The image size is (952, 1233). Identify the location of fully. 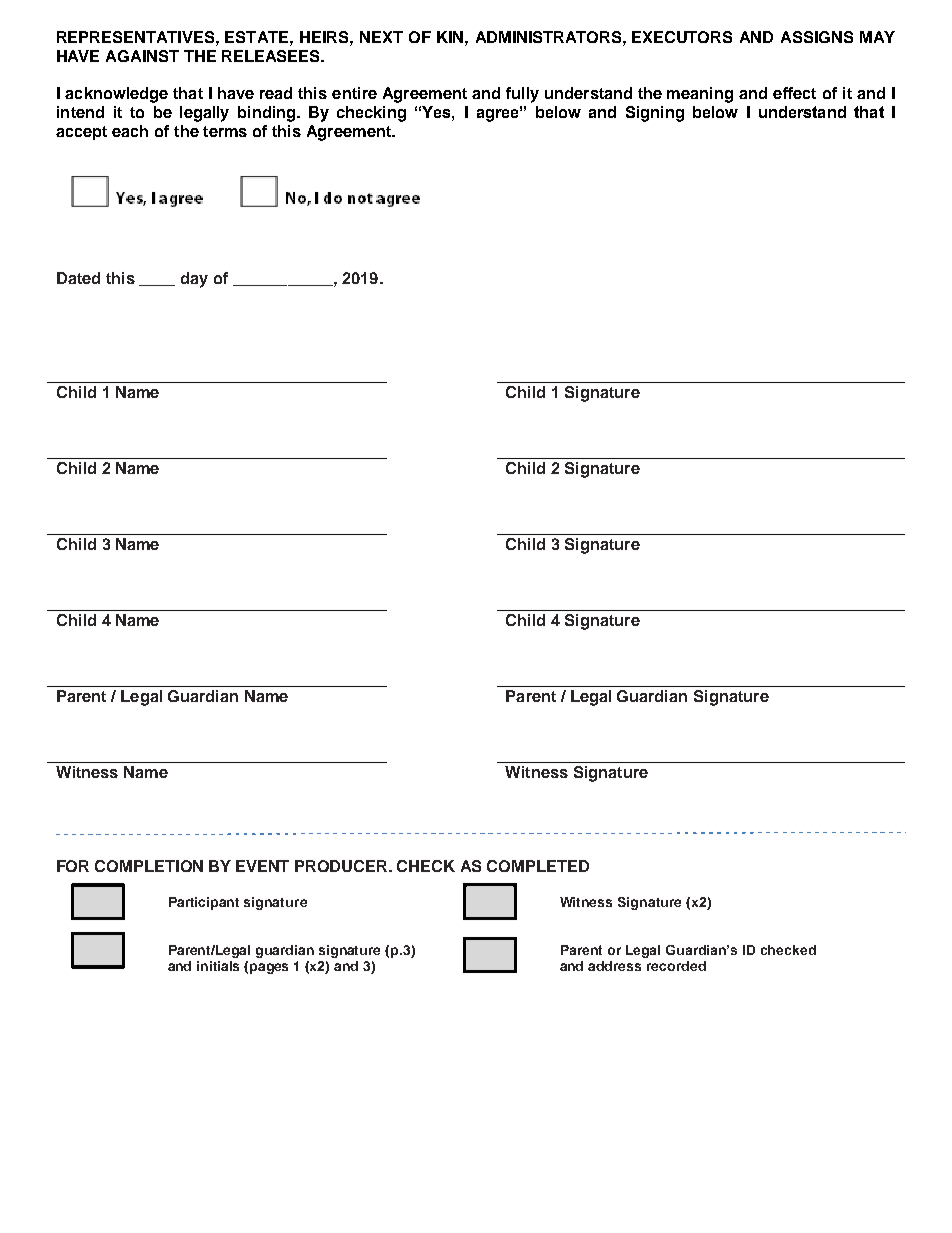
(522, 95).
